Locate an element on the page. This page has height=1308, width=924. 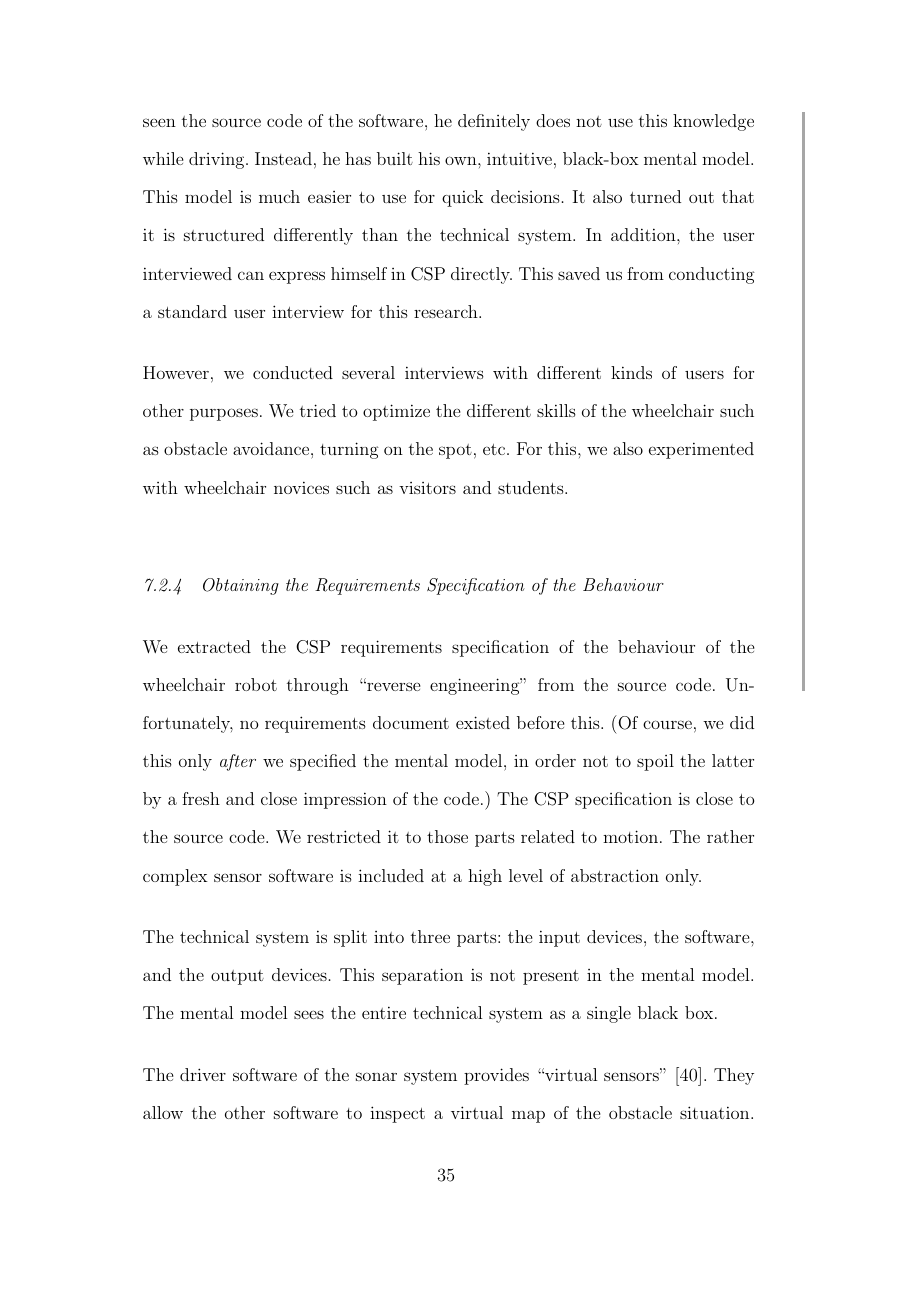
optimize is located at coordinates (396, 412).
